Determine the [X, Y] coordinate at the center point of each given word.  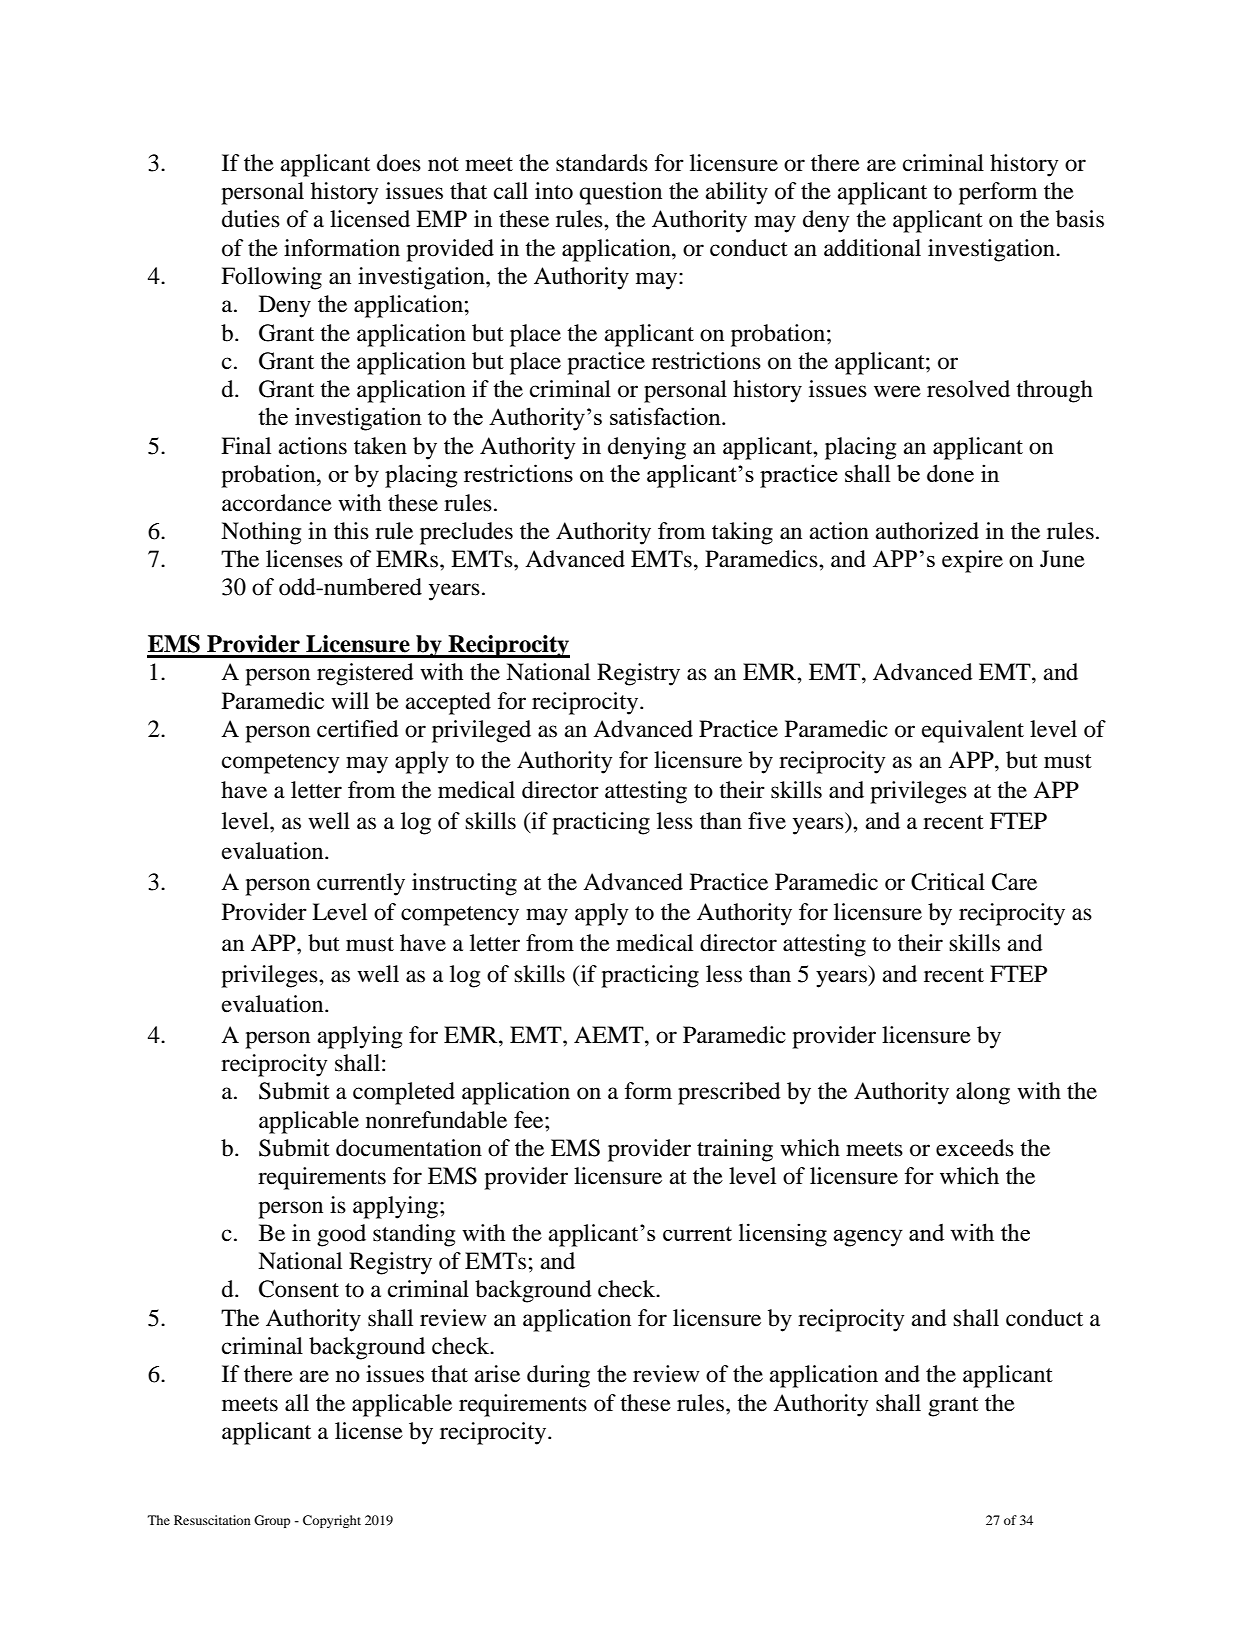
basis [1080, 219]
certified [358, 729]
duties [251, 219]
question [621, 193]
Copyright [332, 1521]
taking [742, 533]
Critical [948, 882]
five [767, 821]
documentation [409, 1148]
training [735, 1150]
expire [972, 561]
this [351, 531]
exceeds [975, 1148]
